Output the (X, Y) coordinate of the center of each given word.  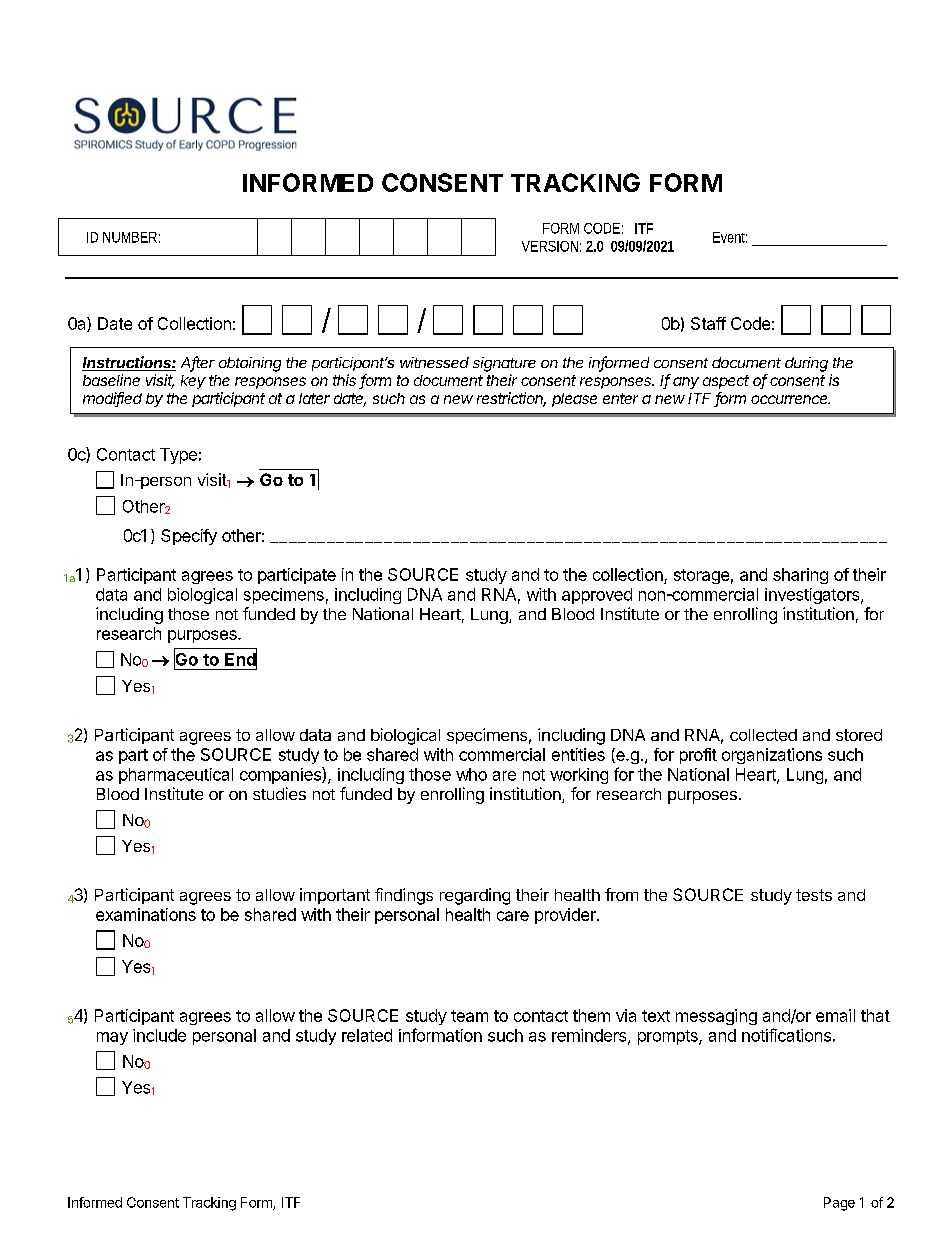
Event (730, 237)
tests (814, 895)
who (471, 774)
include (159, 1035)
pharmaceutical (176, 776)
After (198, 363)
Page (839, 1204)
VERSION (551, 246)
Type (178, 456)
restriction (511, 399)
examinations (146, 914)
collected (763, 735)
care (513, 916)
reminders (590, 1036)
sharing (800, 576)
